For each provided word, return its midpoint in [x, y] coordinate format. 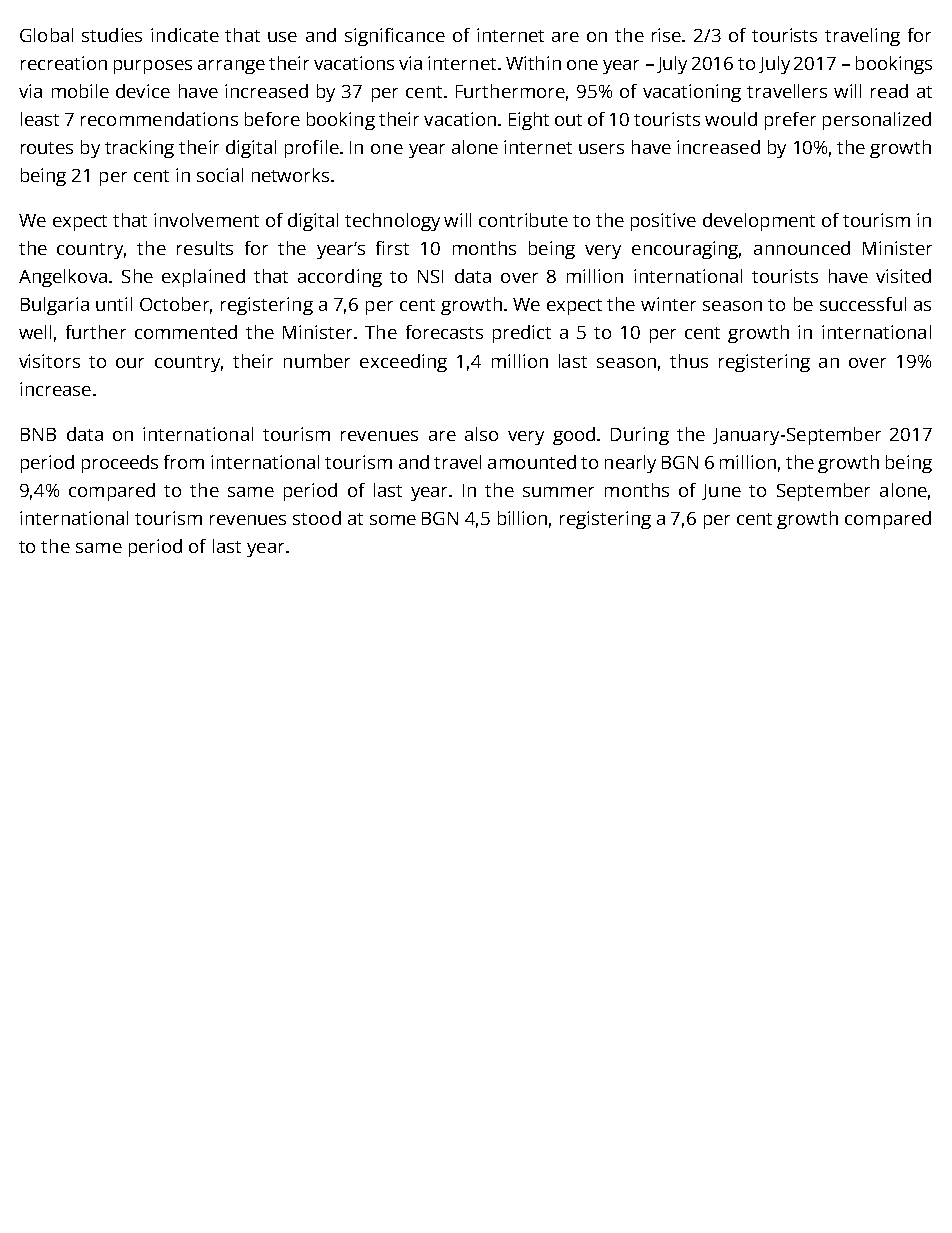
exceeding [403, 363]
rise [668, 35]
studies [112, 35]
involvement [206, 220]
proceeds [120, 464]
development [759, 222]
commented [186, 332]
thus [689, 361]
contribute [523, 220]
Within [533, 63]
